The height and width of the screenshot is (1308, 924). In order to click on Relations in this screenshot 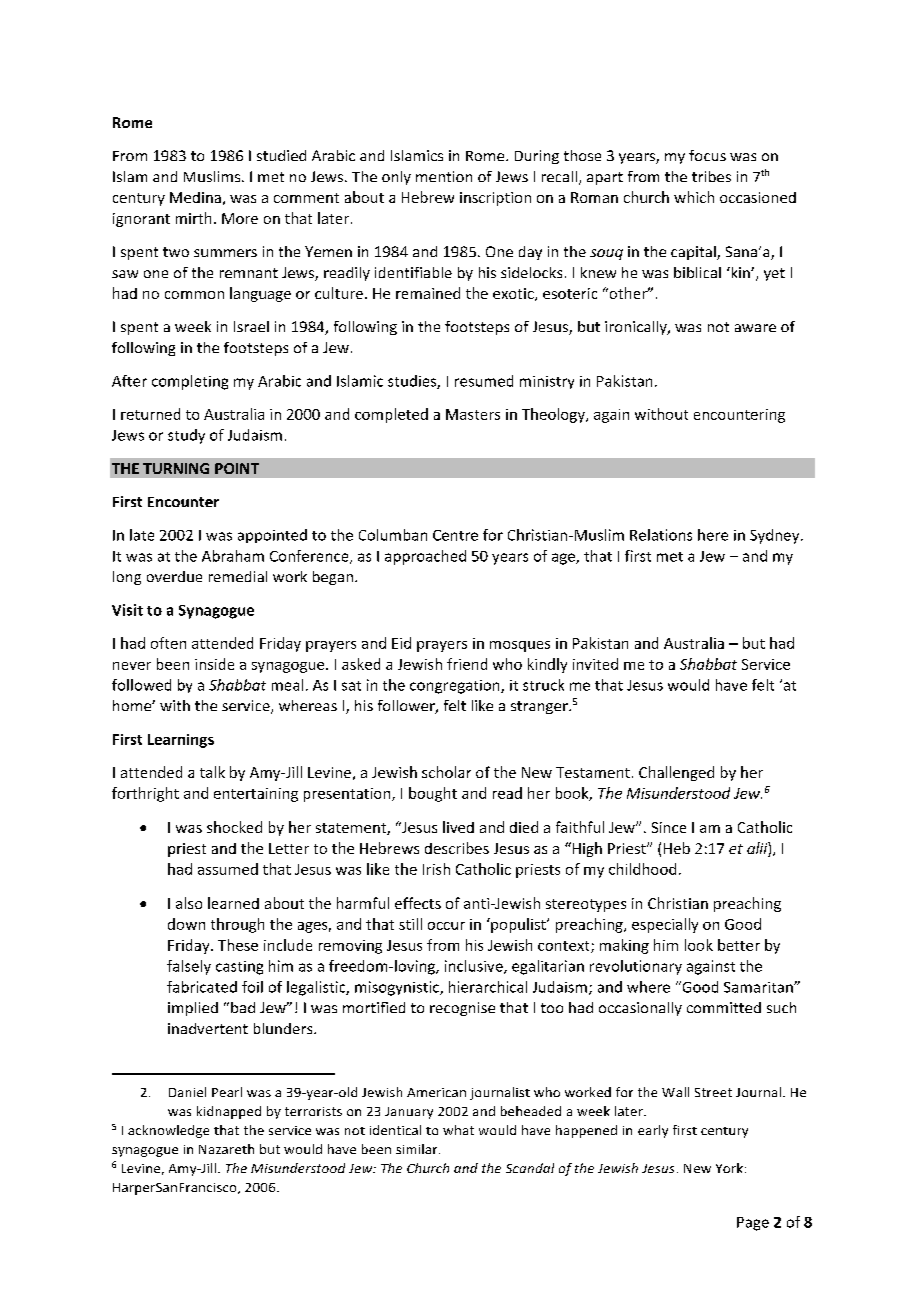, I will do `click(661, 535)`.
